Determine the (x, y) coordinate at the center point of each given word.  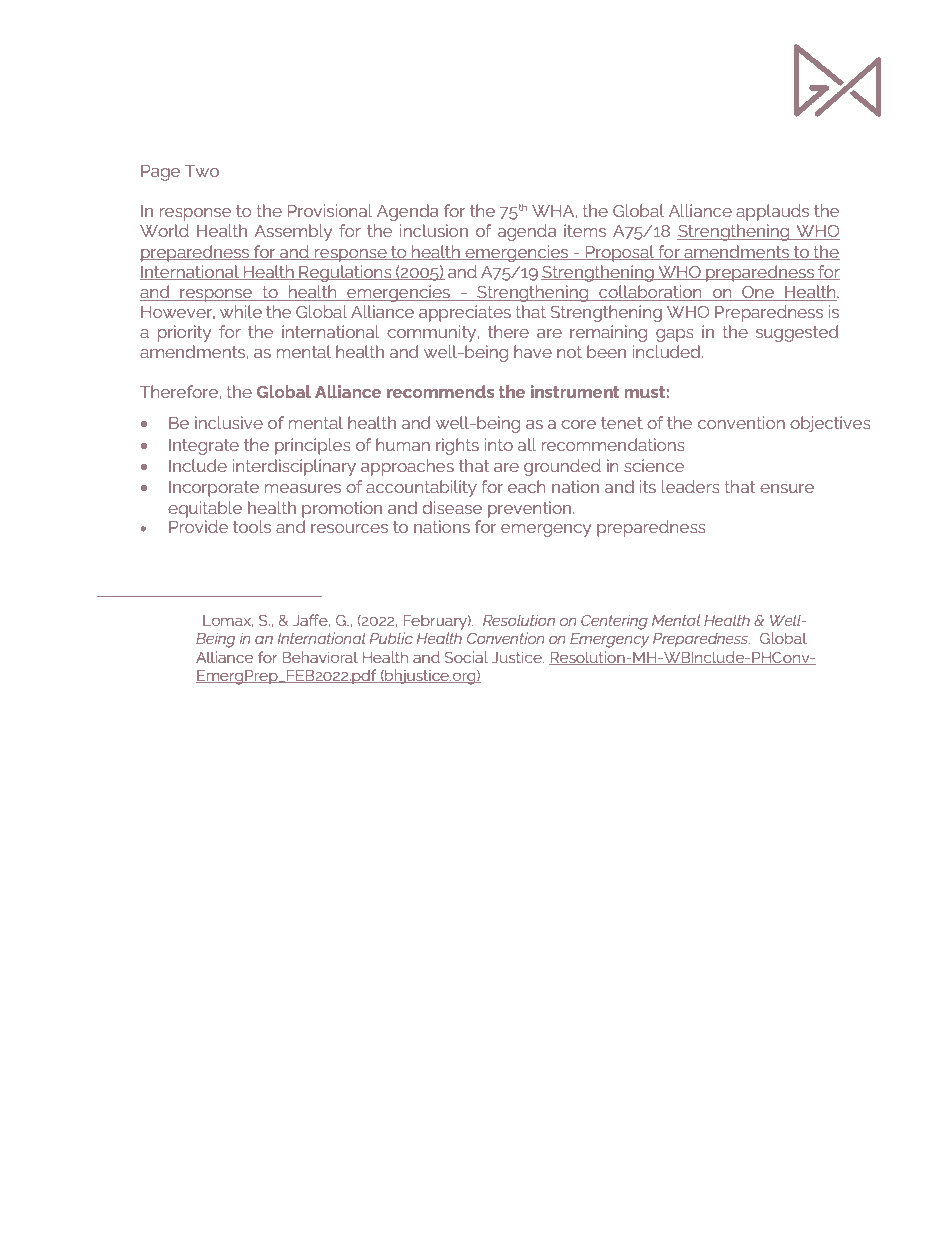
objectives (830, 424)
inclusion (434, 230)
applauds (772, 212)
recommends (441, 391)
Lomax (228, 621)
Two (202, 171)
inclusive (229, 422)
